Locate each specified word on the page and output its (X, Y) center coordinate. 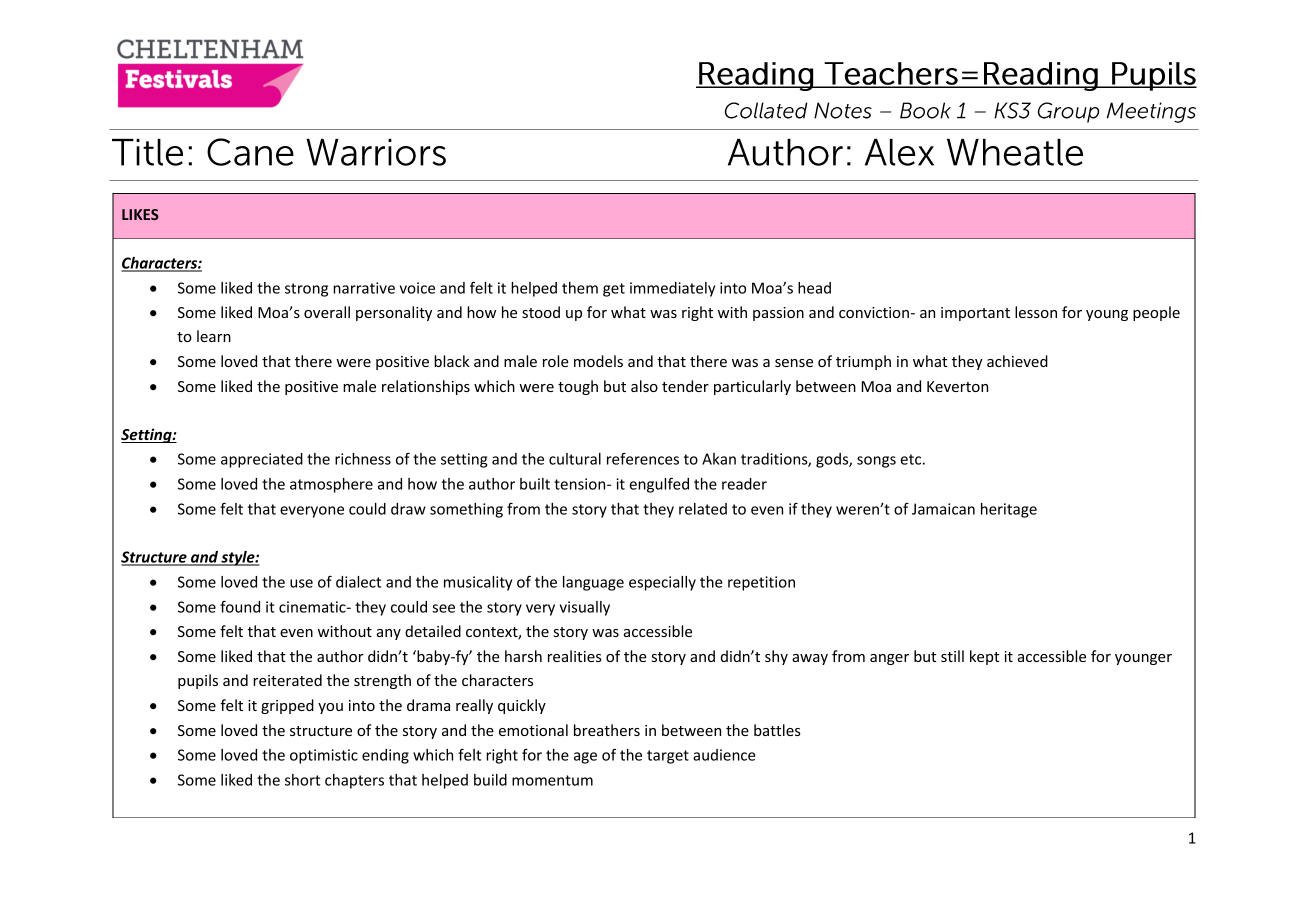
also (644, 386)
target (668, 757)
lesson (1036, 312)
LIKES (140, 214)
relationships (426, 387)
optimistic (324, 756)
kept (984, 657)
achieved (1017, 361)
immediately (672, 289)
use (301, 583)
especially (662, 583)
